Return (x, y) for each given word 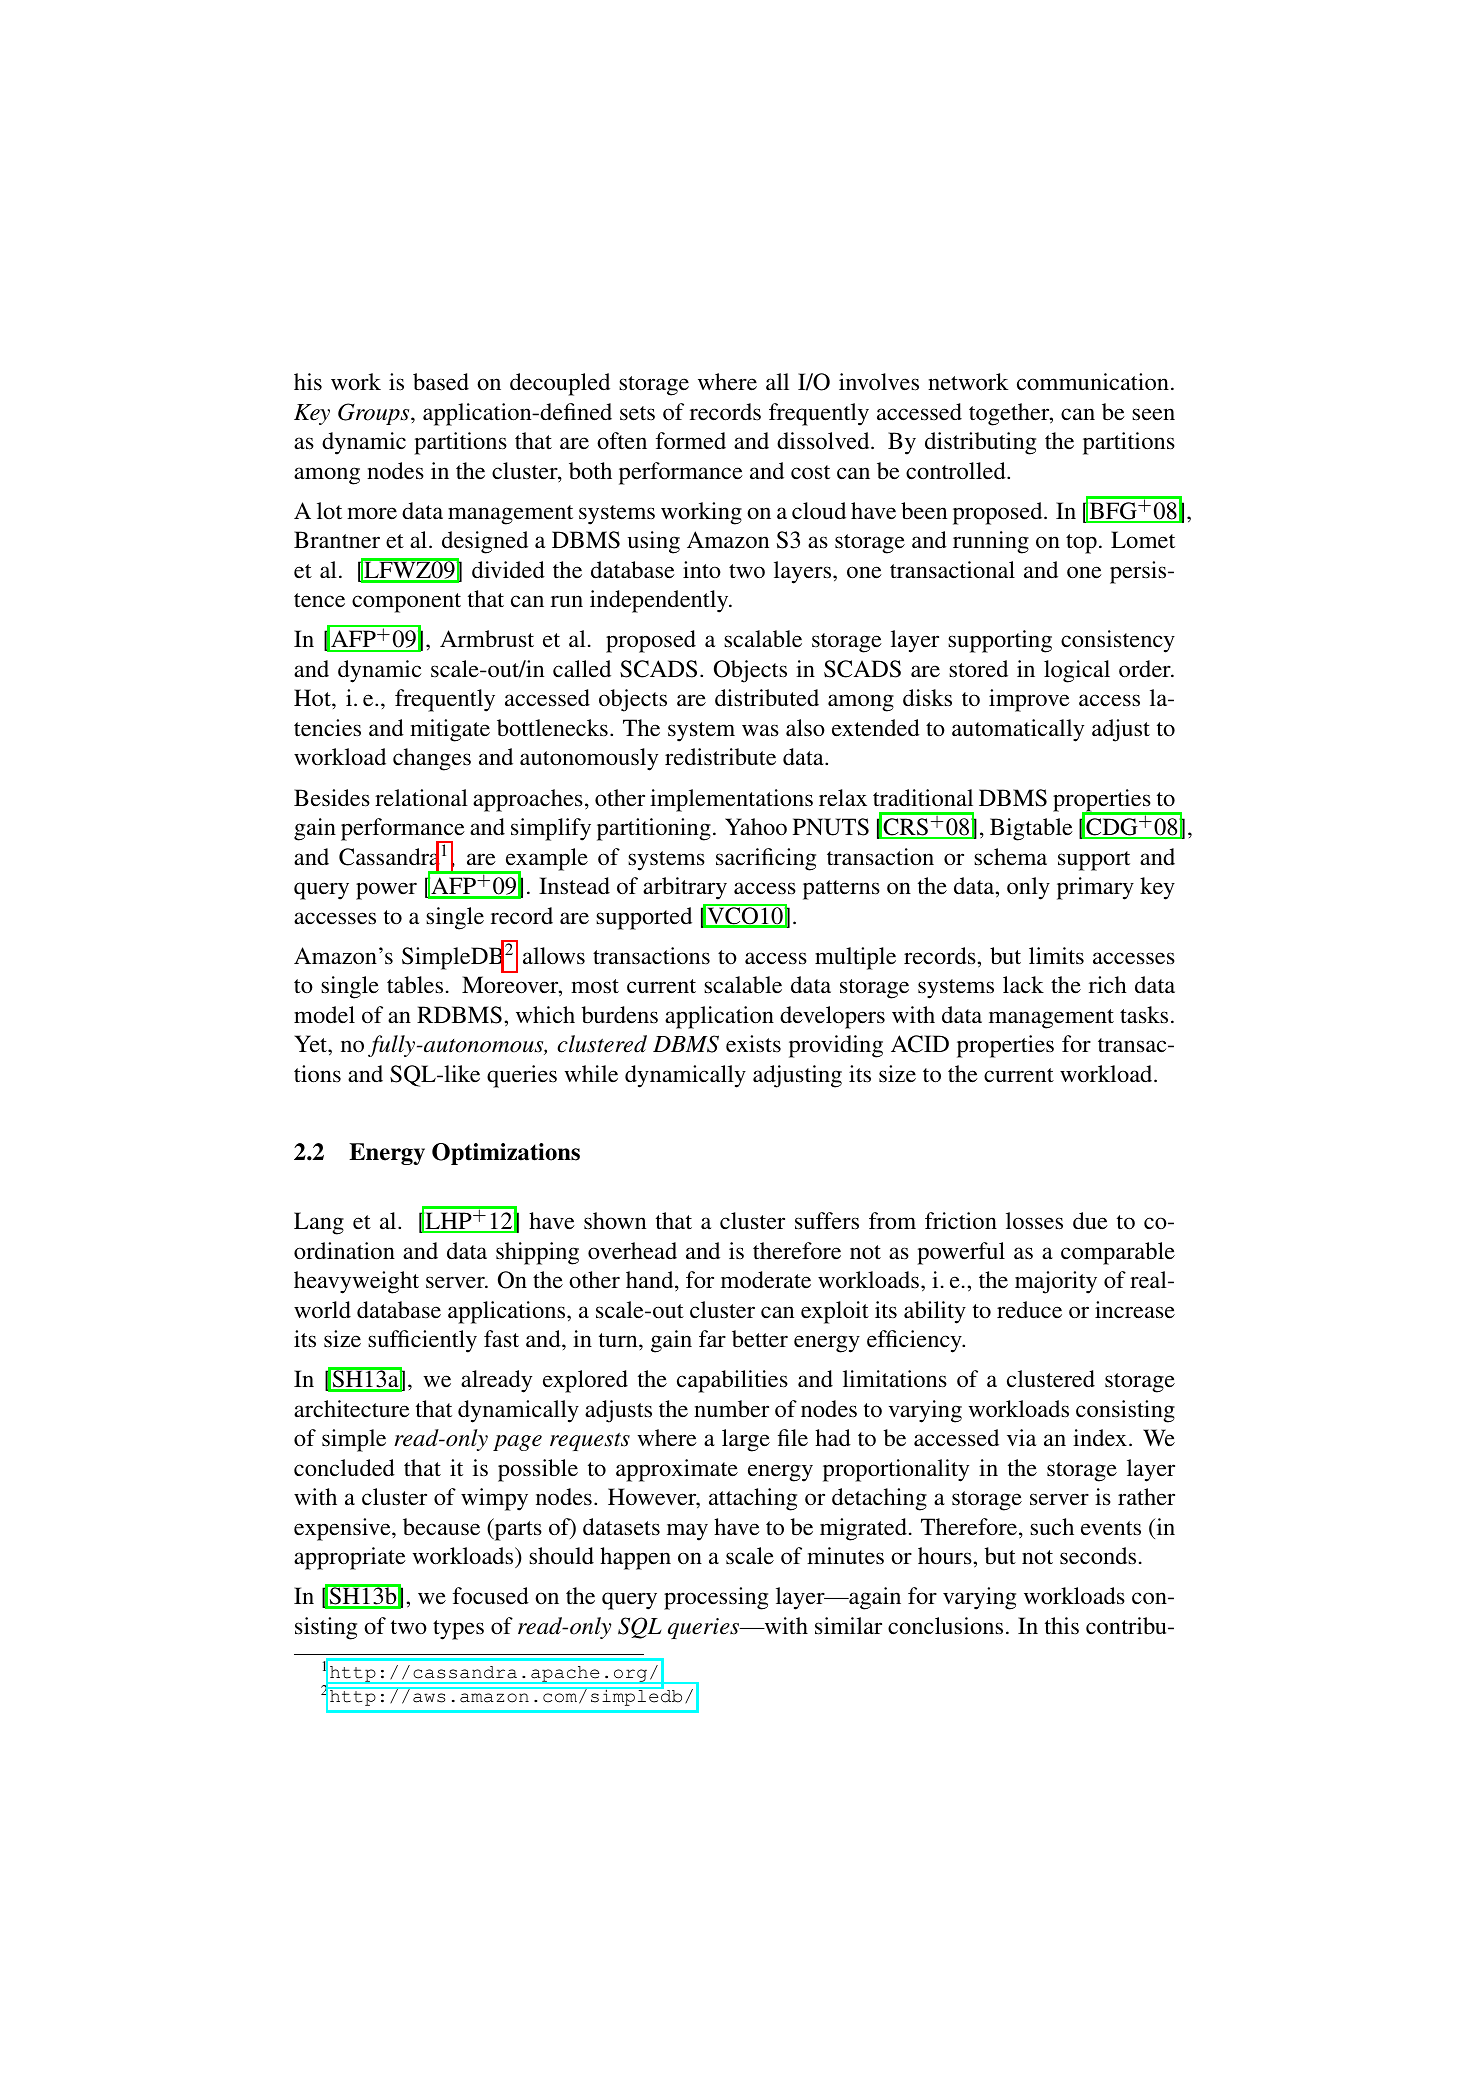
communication (1093, 382)
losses (1034, 1221)
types (458, 1630)
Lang (319, 1223)
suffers (827, 1221)
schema (1010, 857)
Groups (375, 414)
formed (691, 441)
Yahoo (756, 827)
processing (716, 1598)
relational (421, 798)
